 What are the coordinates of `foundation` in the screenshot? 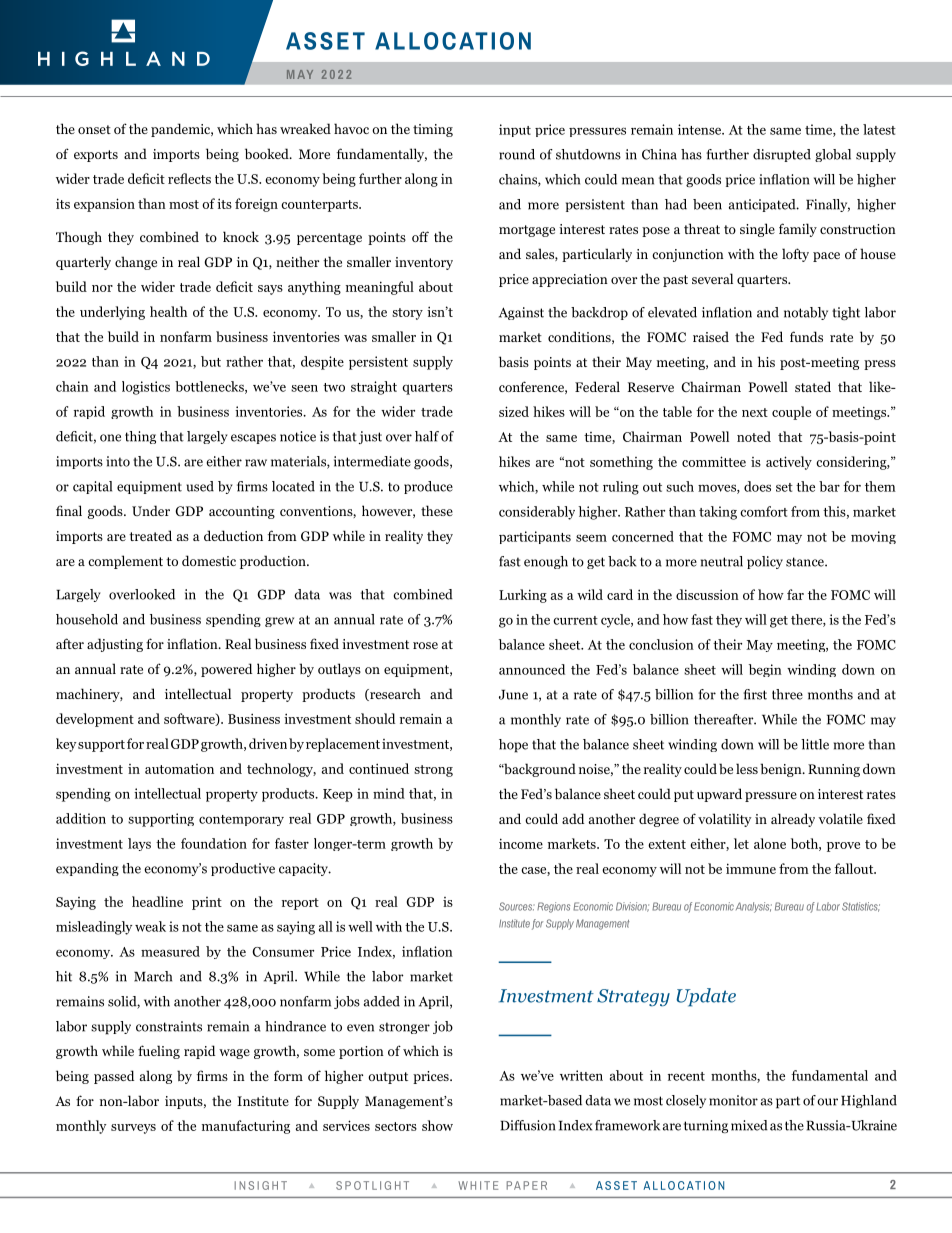 It's located at (214, 843).
